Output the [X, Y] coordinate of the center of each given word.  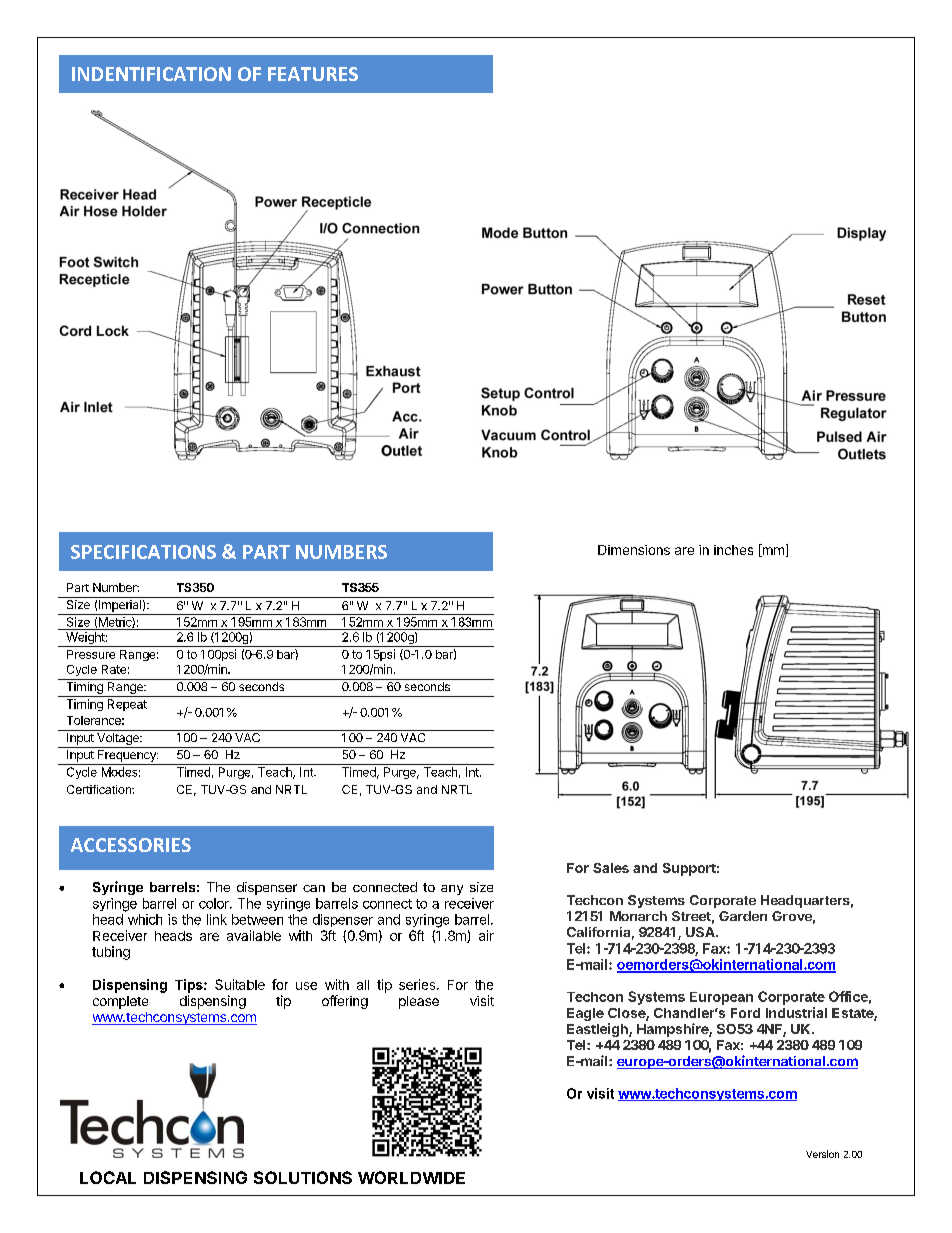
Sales [611, 868]
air [486, 935]
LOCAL [108, 1177]
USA [701, 932]
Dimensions [634, 550]
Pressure [91, 654]
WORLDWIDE [411, 1177]
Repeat [127, 705]
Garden [743, 916]
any [452, 890]
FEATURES [313, 74]
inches [733, 550]
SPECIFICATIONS [143, 552]
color [215, 903]
